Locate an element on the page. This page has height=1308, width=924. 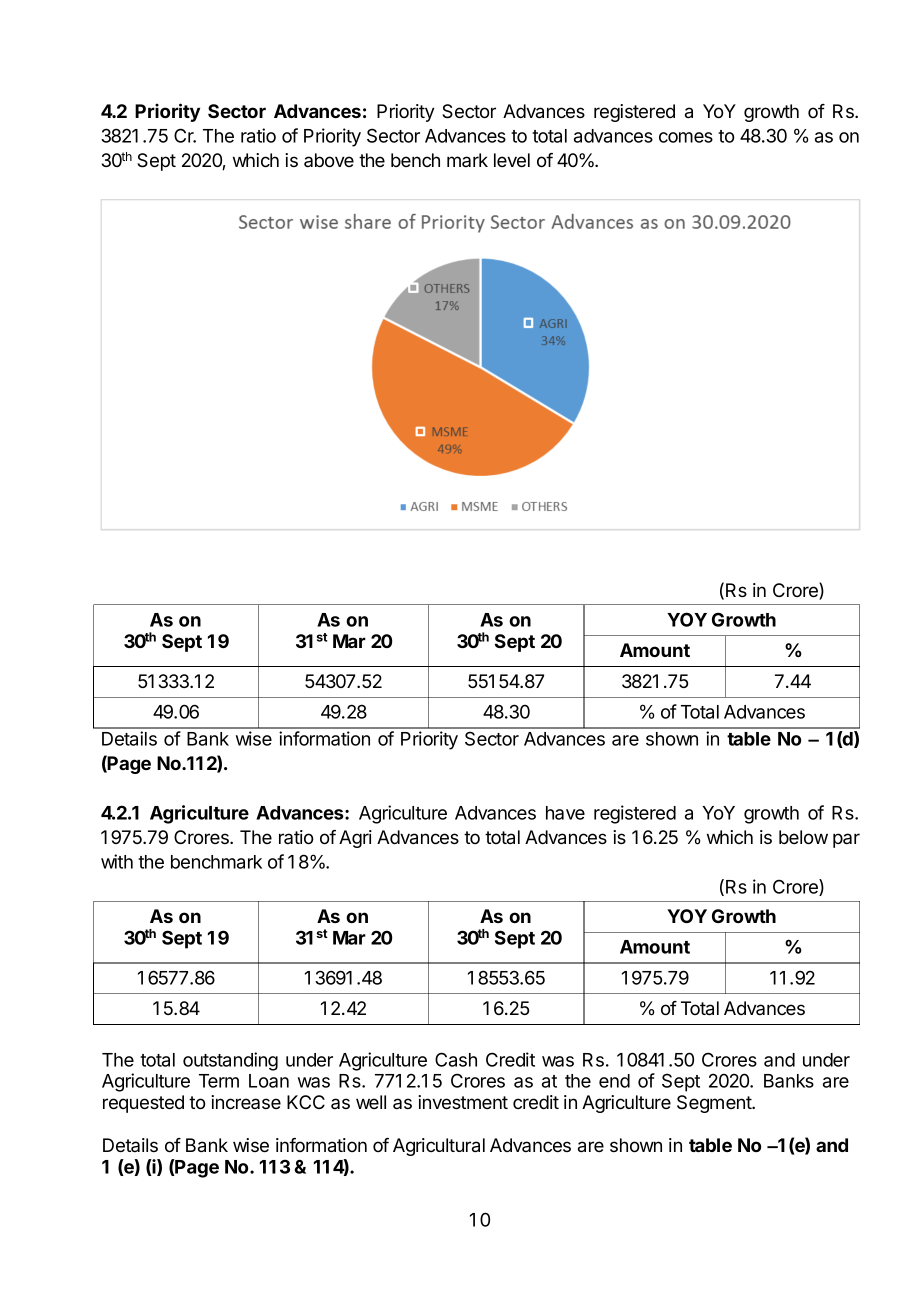
above is located at coordinates (329, 160).
